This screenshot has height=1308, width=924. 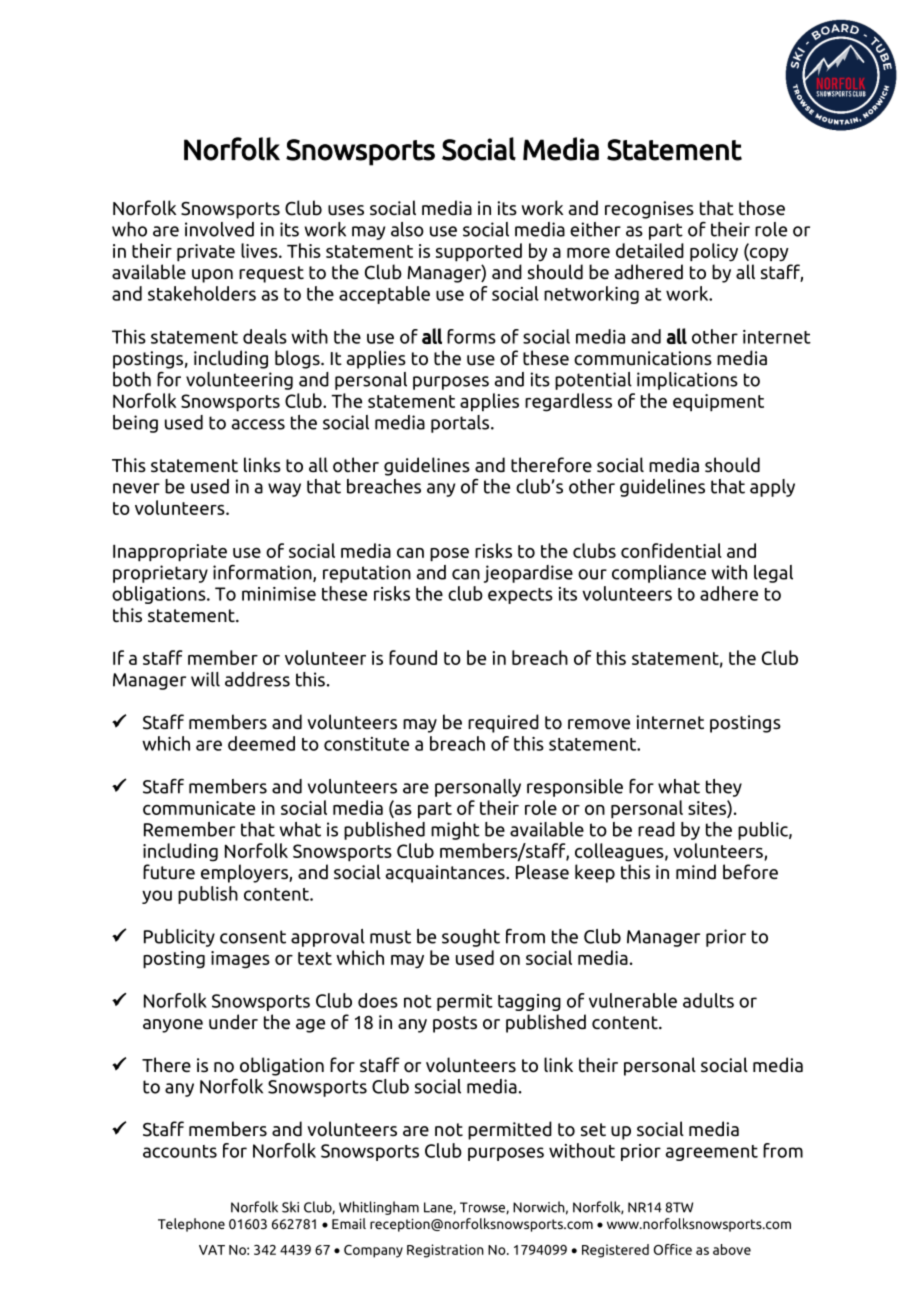 What do you see at coordinates (169, 871) in the screenshot?
I see `future` at bounding box center [169, 871].
